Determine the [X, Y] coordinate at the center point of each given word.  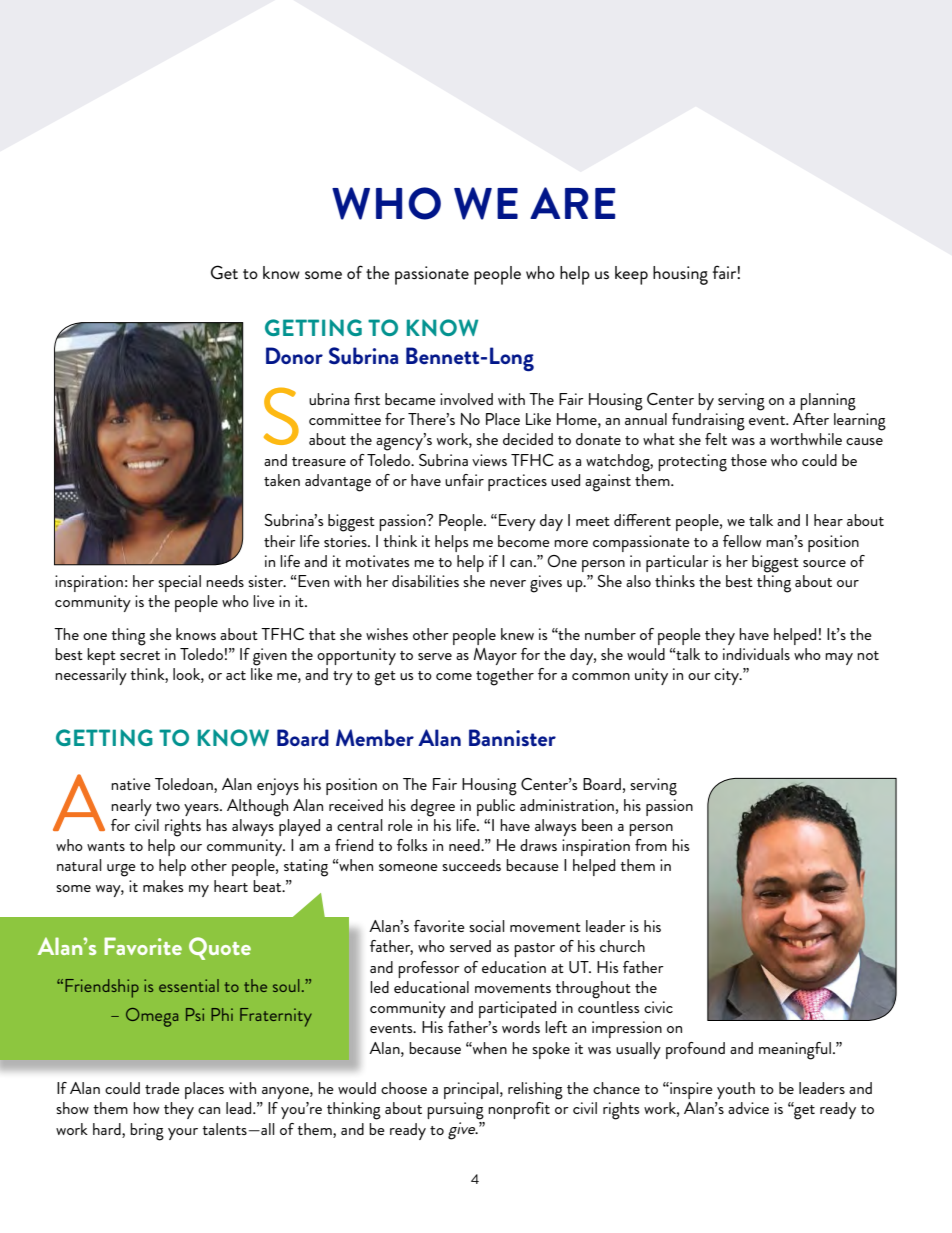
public [496, 807]
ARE [572, 203]
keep [631, 275]
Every [517, 522]
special [179, 583]
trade [162, 1088]
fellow [742, 541]
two [168, 806]
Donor [294, 355]
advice [748, 1108]
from [651, 845]
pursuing [455, 1111]
